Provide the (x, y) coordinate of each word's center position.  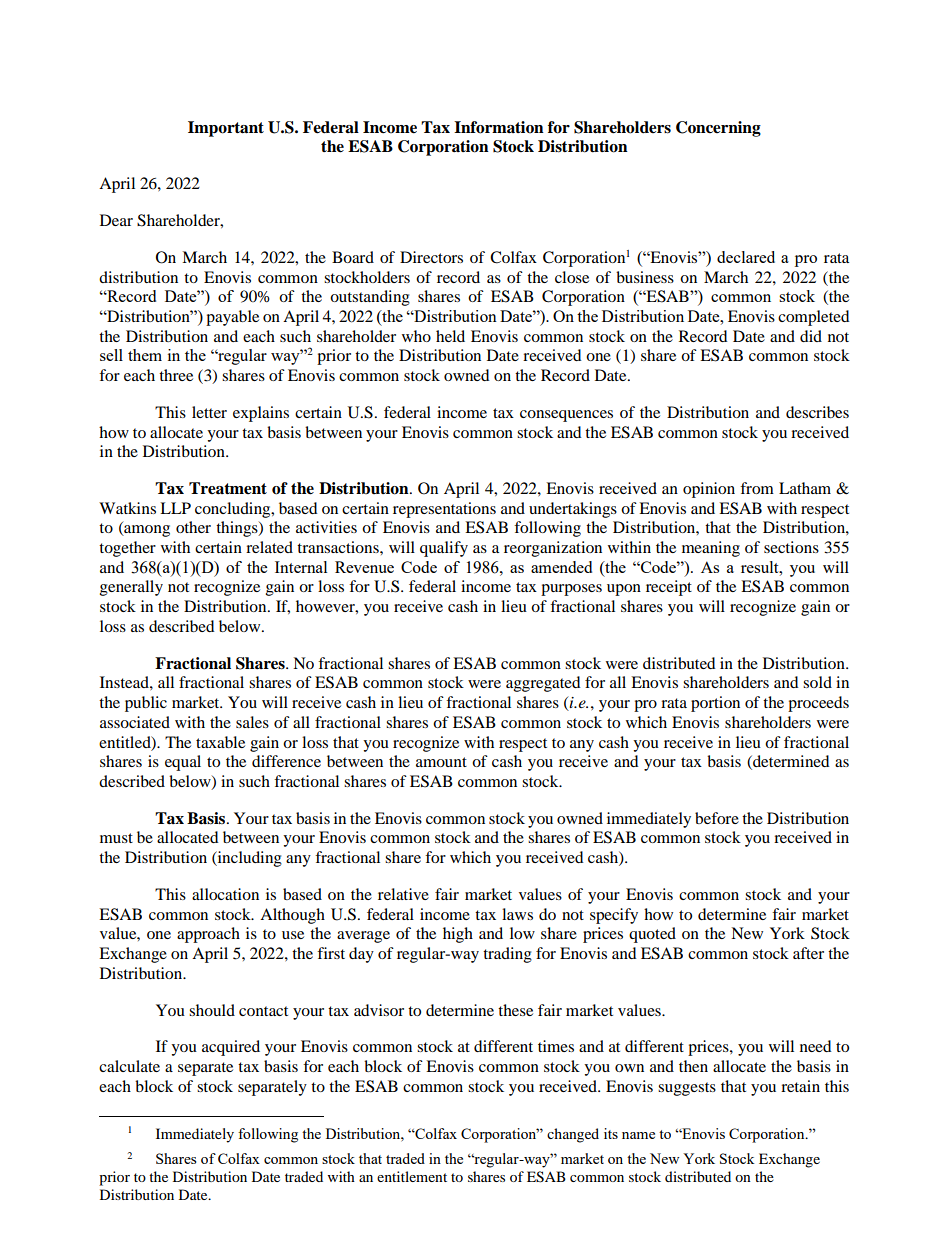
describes (817, 412)
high (458, 935)
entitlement (412, 1176)
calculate (129, 1066)
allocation (225, 894)
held (450, 336)
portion (715, 704)
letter (209, 412)
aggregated (543, 684)
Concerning (718, 129)
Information (499, 127)
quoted (652, 935)
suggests (687, 1089)
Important (226, 129)
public (146, 704)
